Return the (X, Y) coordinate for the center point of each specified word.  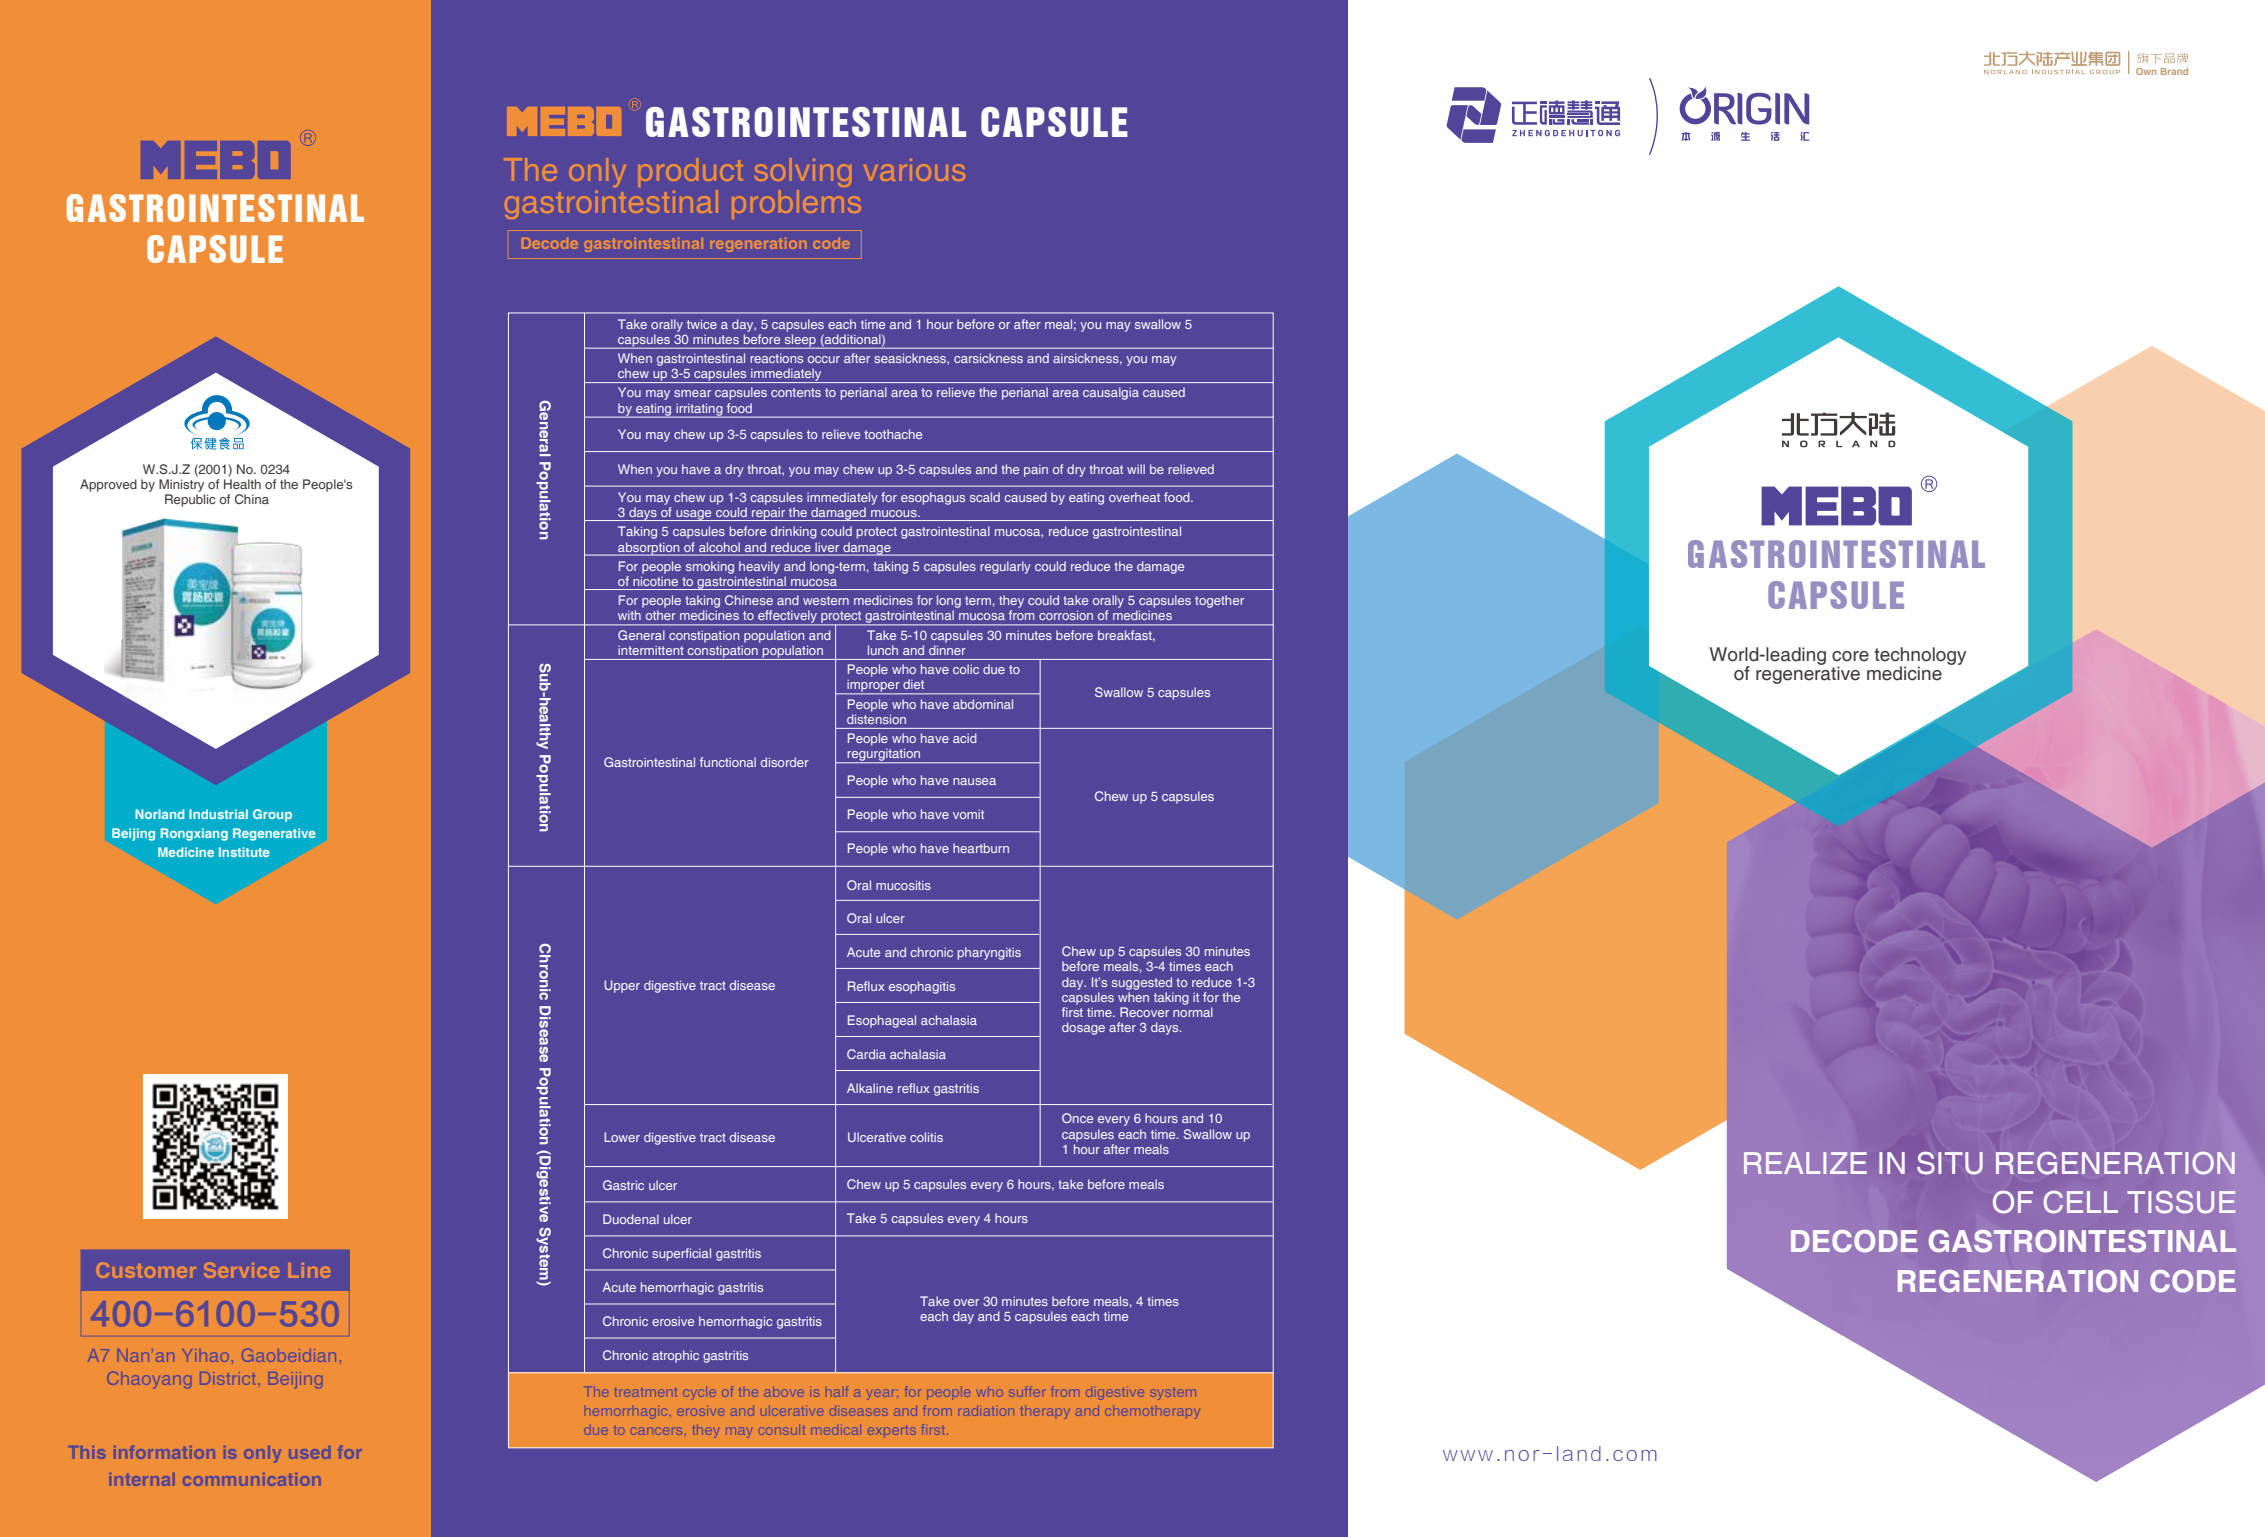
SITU (1950, 1163)
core (1850, 656)
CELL (2081, 1202)
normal (1193, 1012)
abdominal (983, 704)
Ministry (181, 485)
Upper (622, 986)
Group (272, 815)
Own (2146, 71)
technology (1920, 657)
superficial (681, 1254)
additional (854, 340)
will (1136, 469)
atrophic (675, 1356)
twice (702, 324)
